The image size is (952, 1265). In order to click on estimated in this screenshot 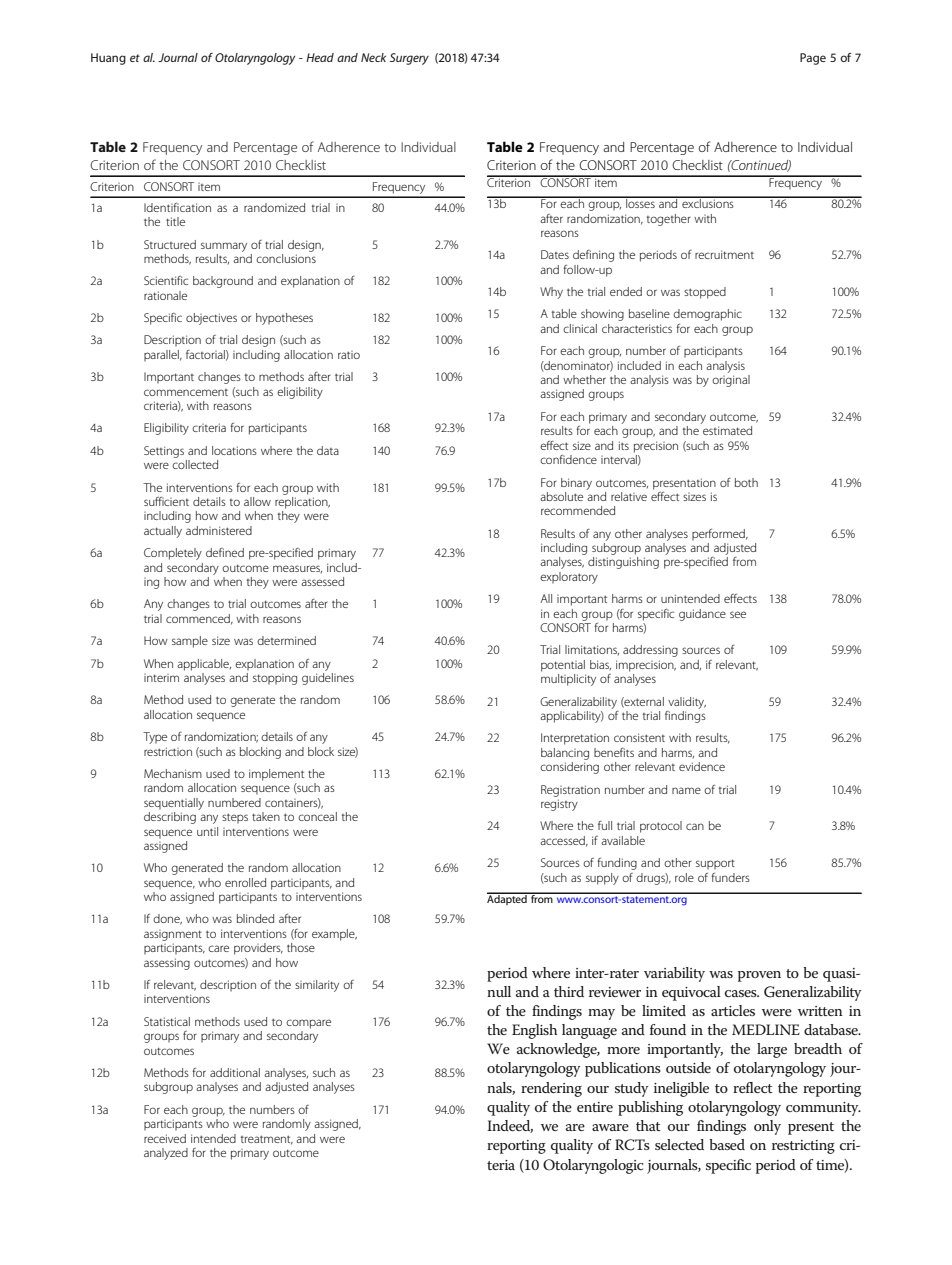, I will do `click(727, 430)`.
